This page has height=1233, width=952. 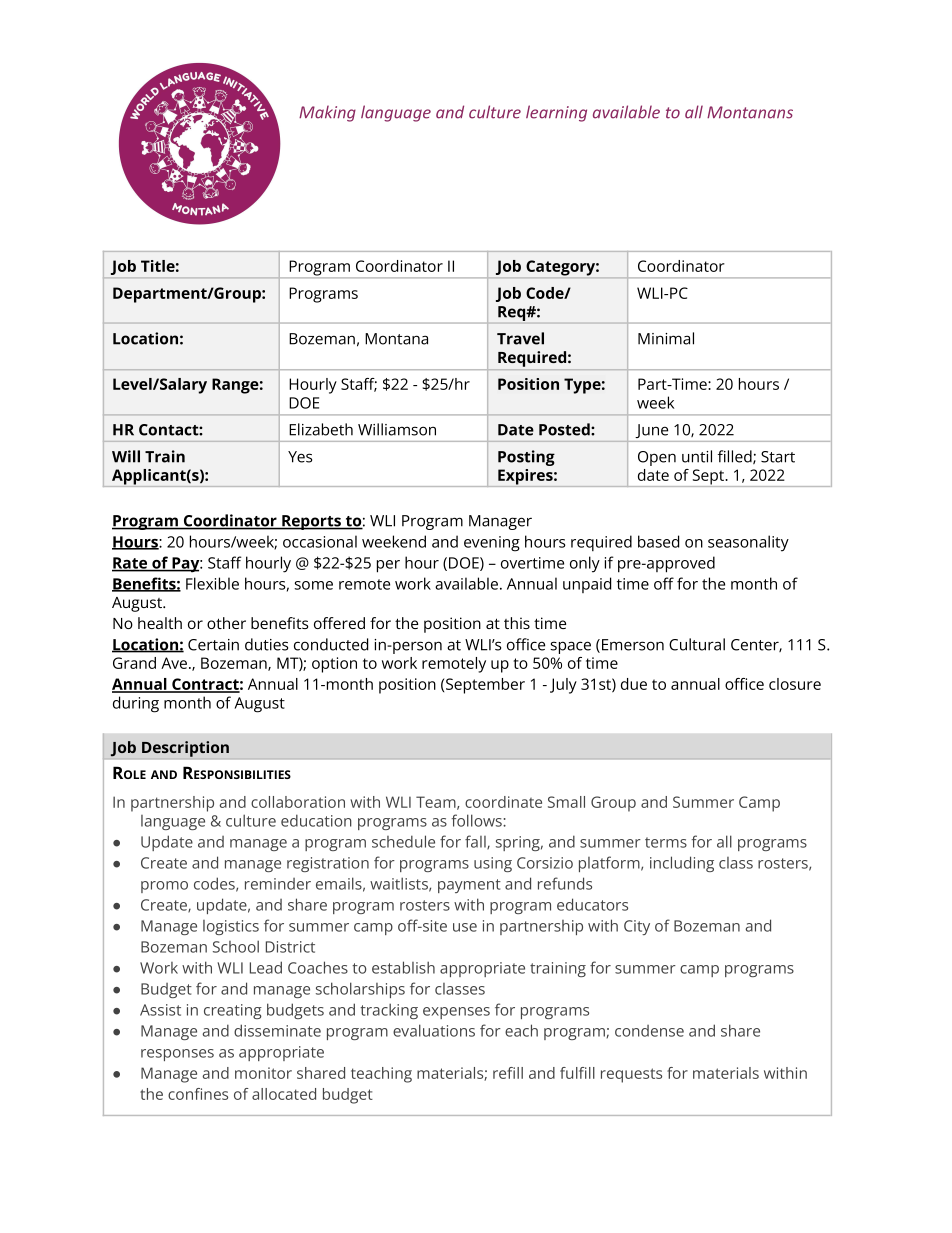 What do you see at coordinates (556, 113) in the page?
I see `learning` at bounding box center [556, 113].
